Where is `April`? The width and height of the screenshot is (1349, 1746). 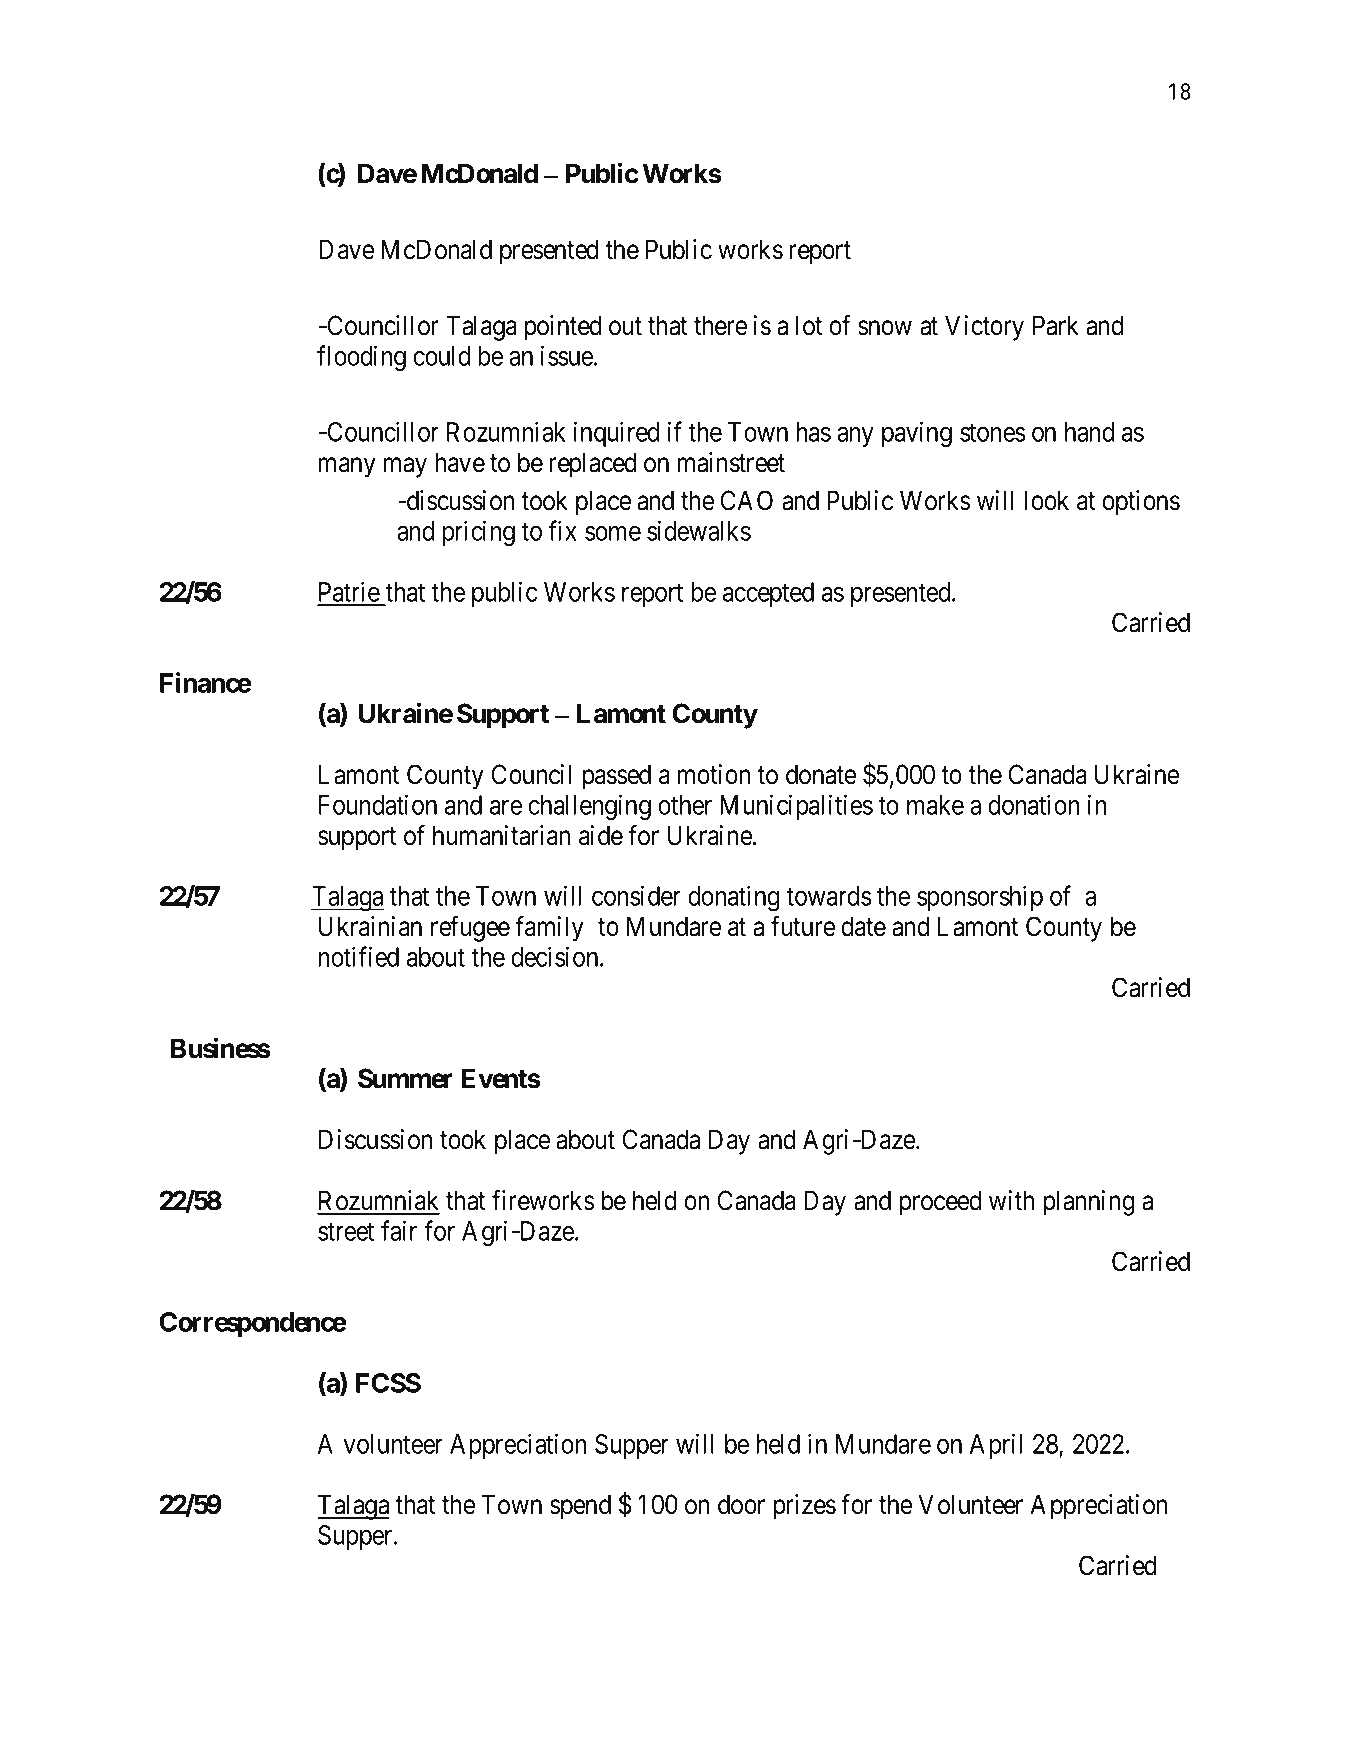
April is located at coordinates (996, 1446).
